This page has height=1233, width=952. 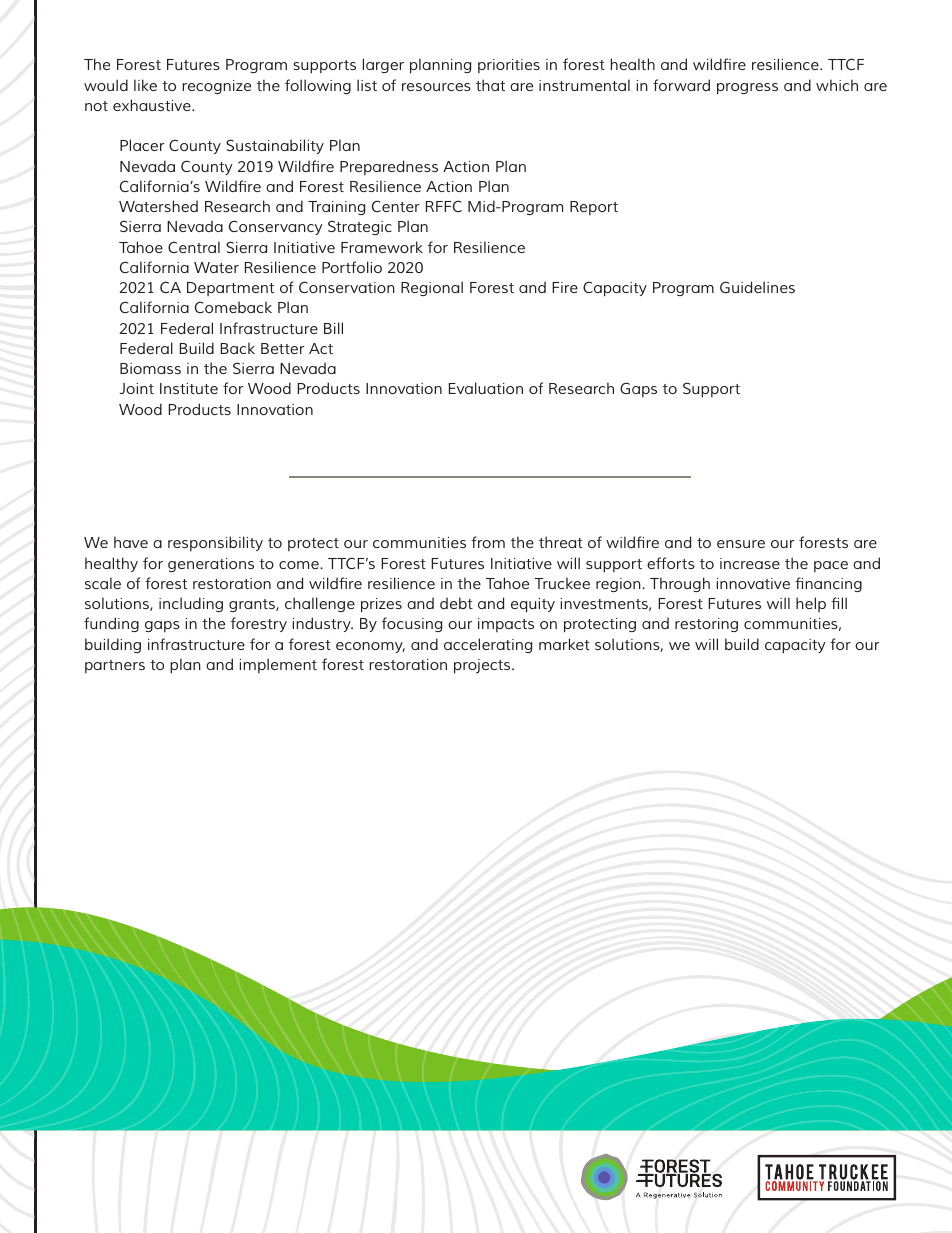 I want to click on partners, so click(x=115, y=666).
